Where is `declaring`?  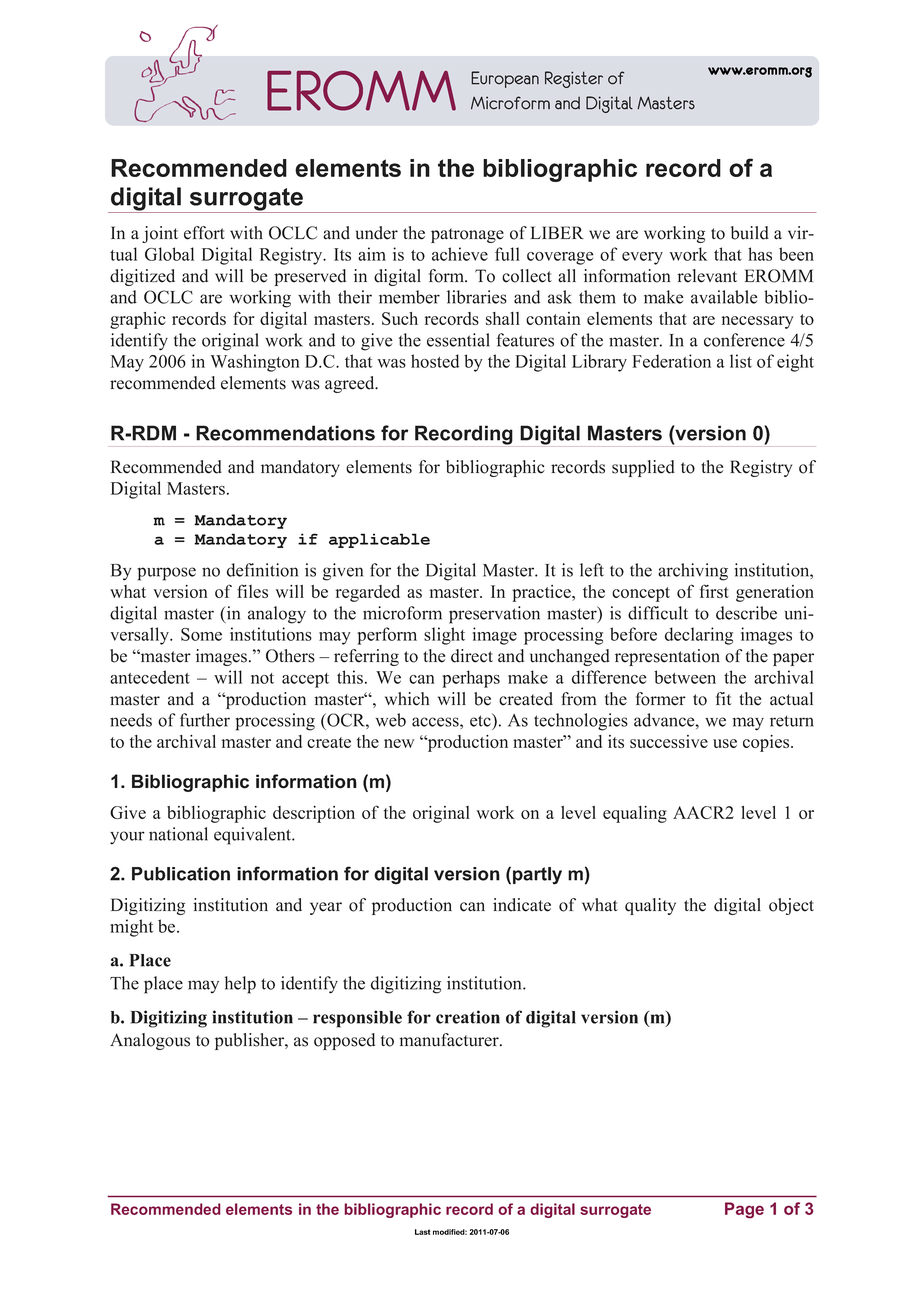 declaring is located at coordinates (699, 636).
